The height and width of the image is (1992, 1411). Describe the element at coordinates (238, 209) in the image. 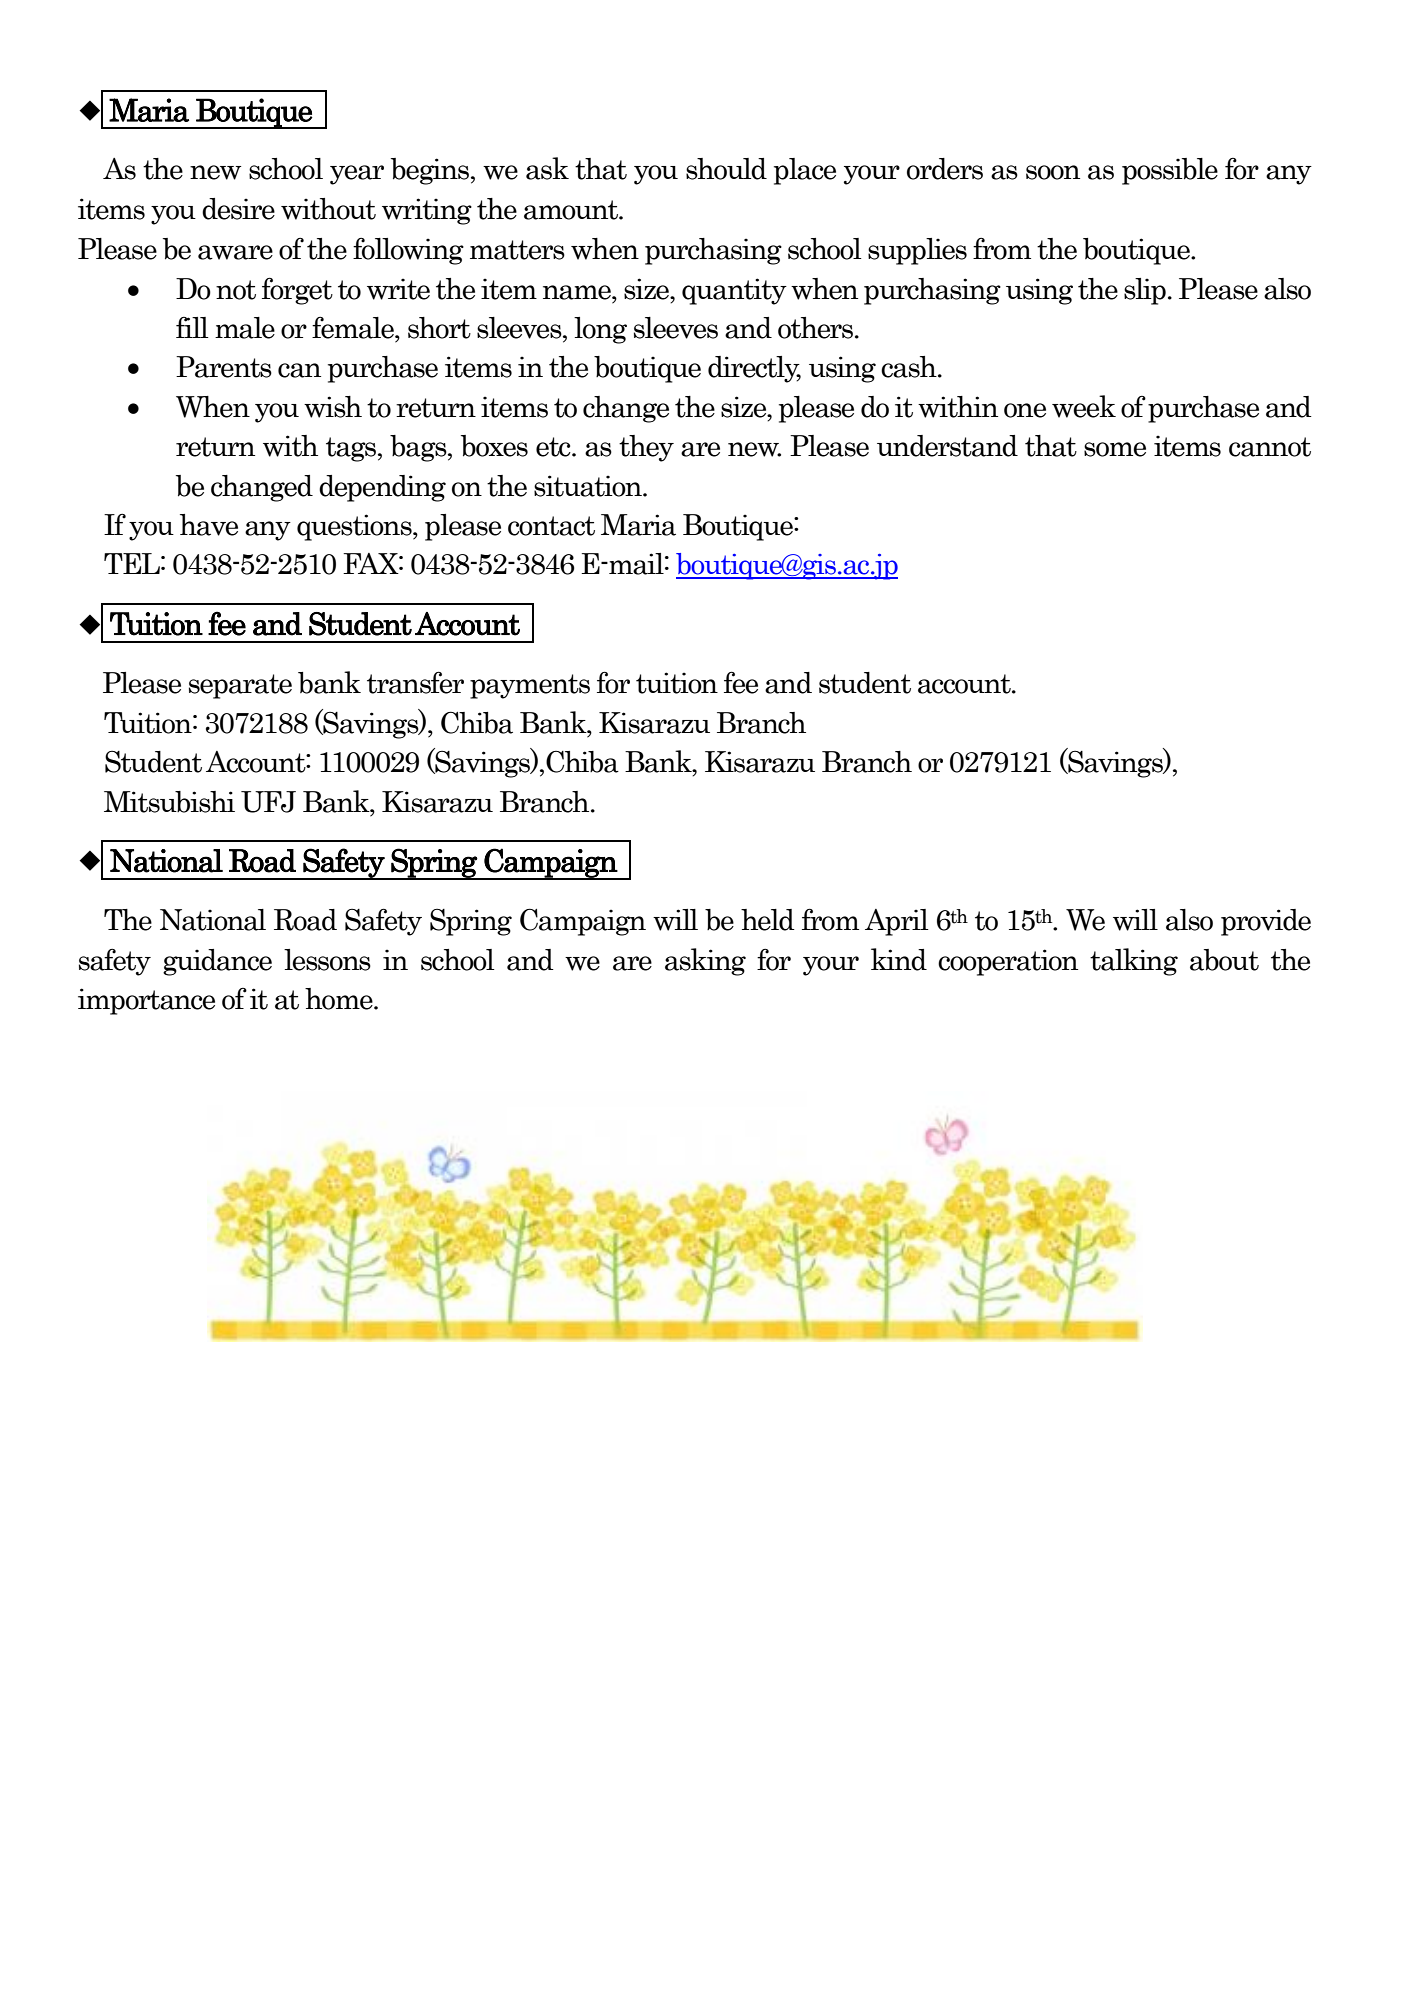

I see `desire` at that location.
